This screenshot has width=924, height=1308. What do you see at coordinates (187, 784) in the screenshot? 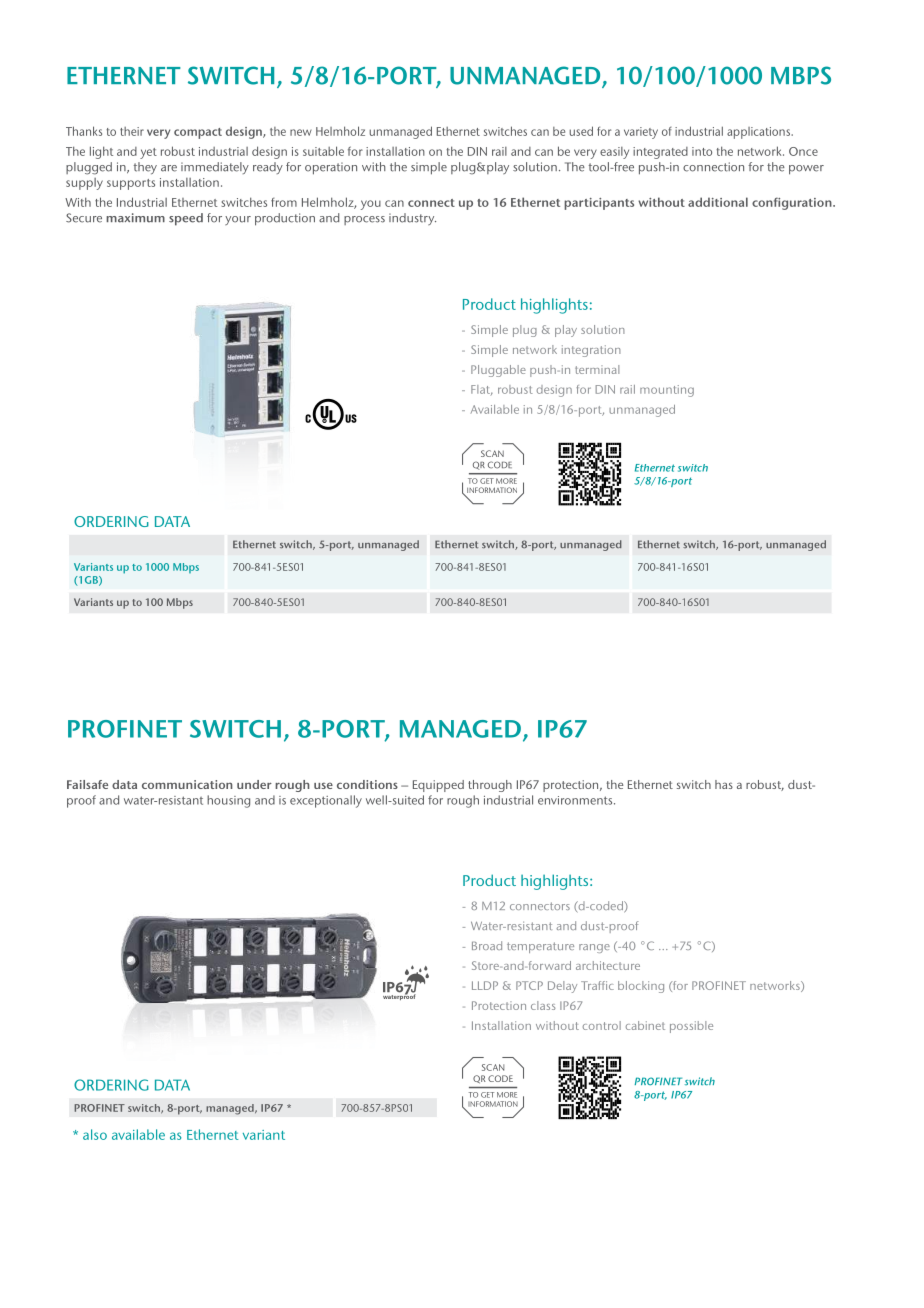
I see `communication` at bounding box center [187, 784].
